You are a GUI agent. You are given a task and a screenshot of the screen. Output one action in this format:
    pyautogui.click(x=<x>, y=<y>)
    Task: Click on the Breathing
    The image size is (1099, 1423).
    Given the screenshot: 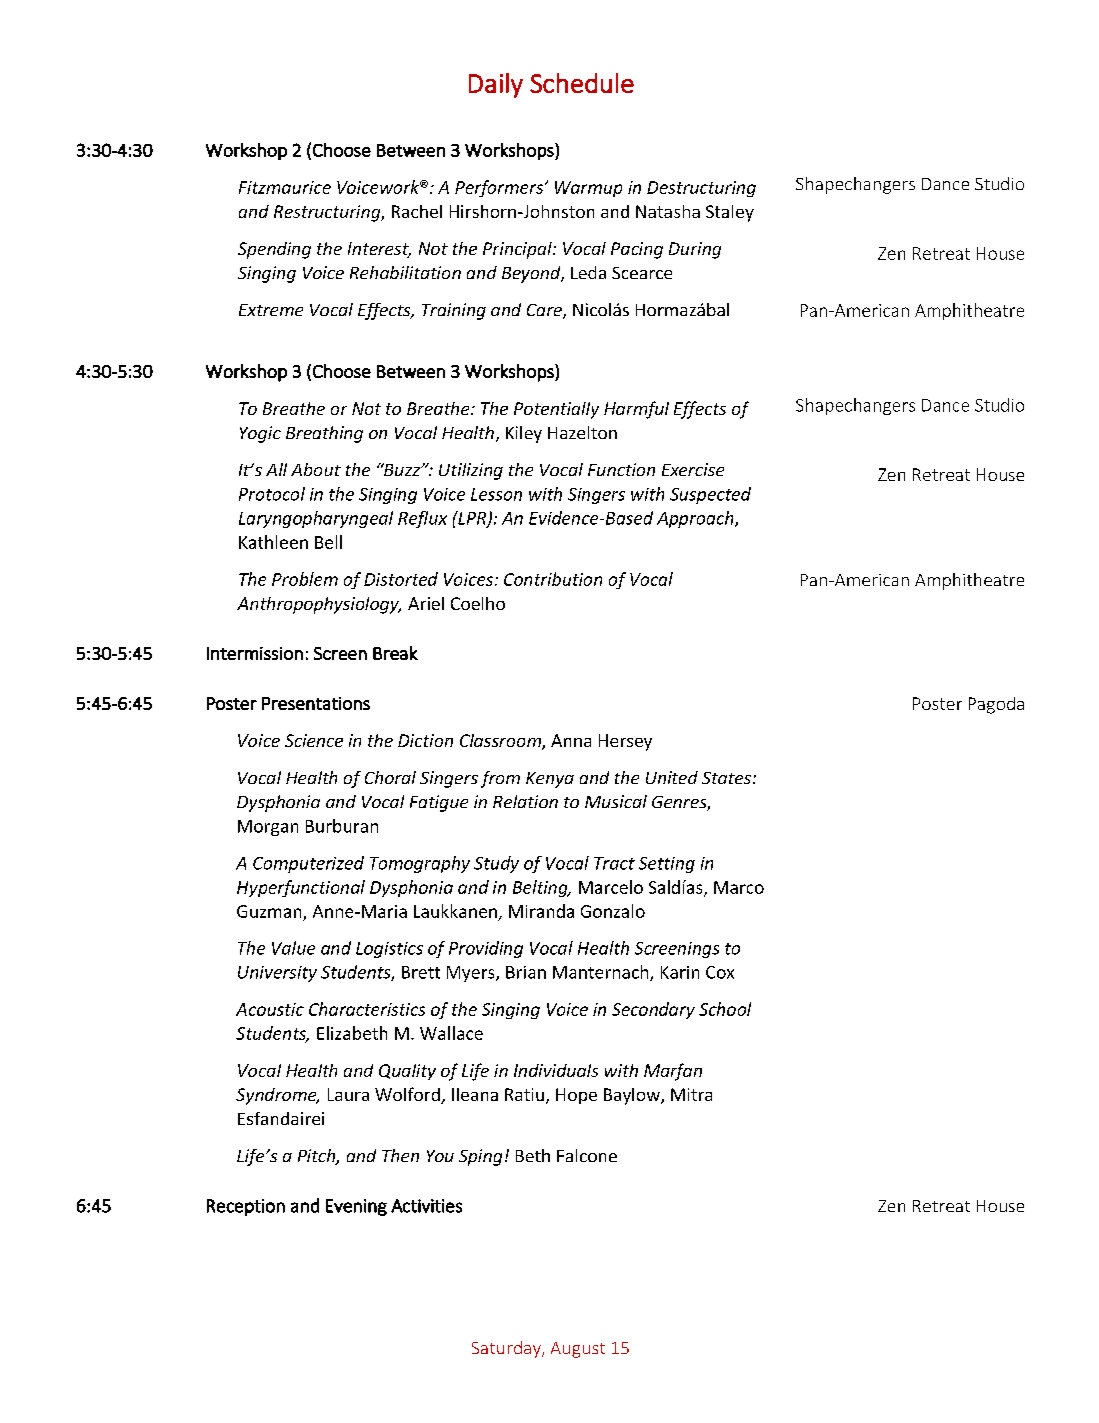 What is the action you would take?
    pyautogui.click(x=324, y=434)
